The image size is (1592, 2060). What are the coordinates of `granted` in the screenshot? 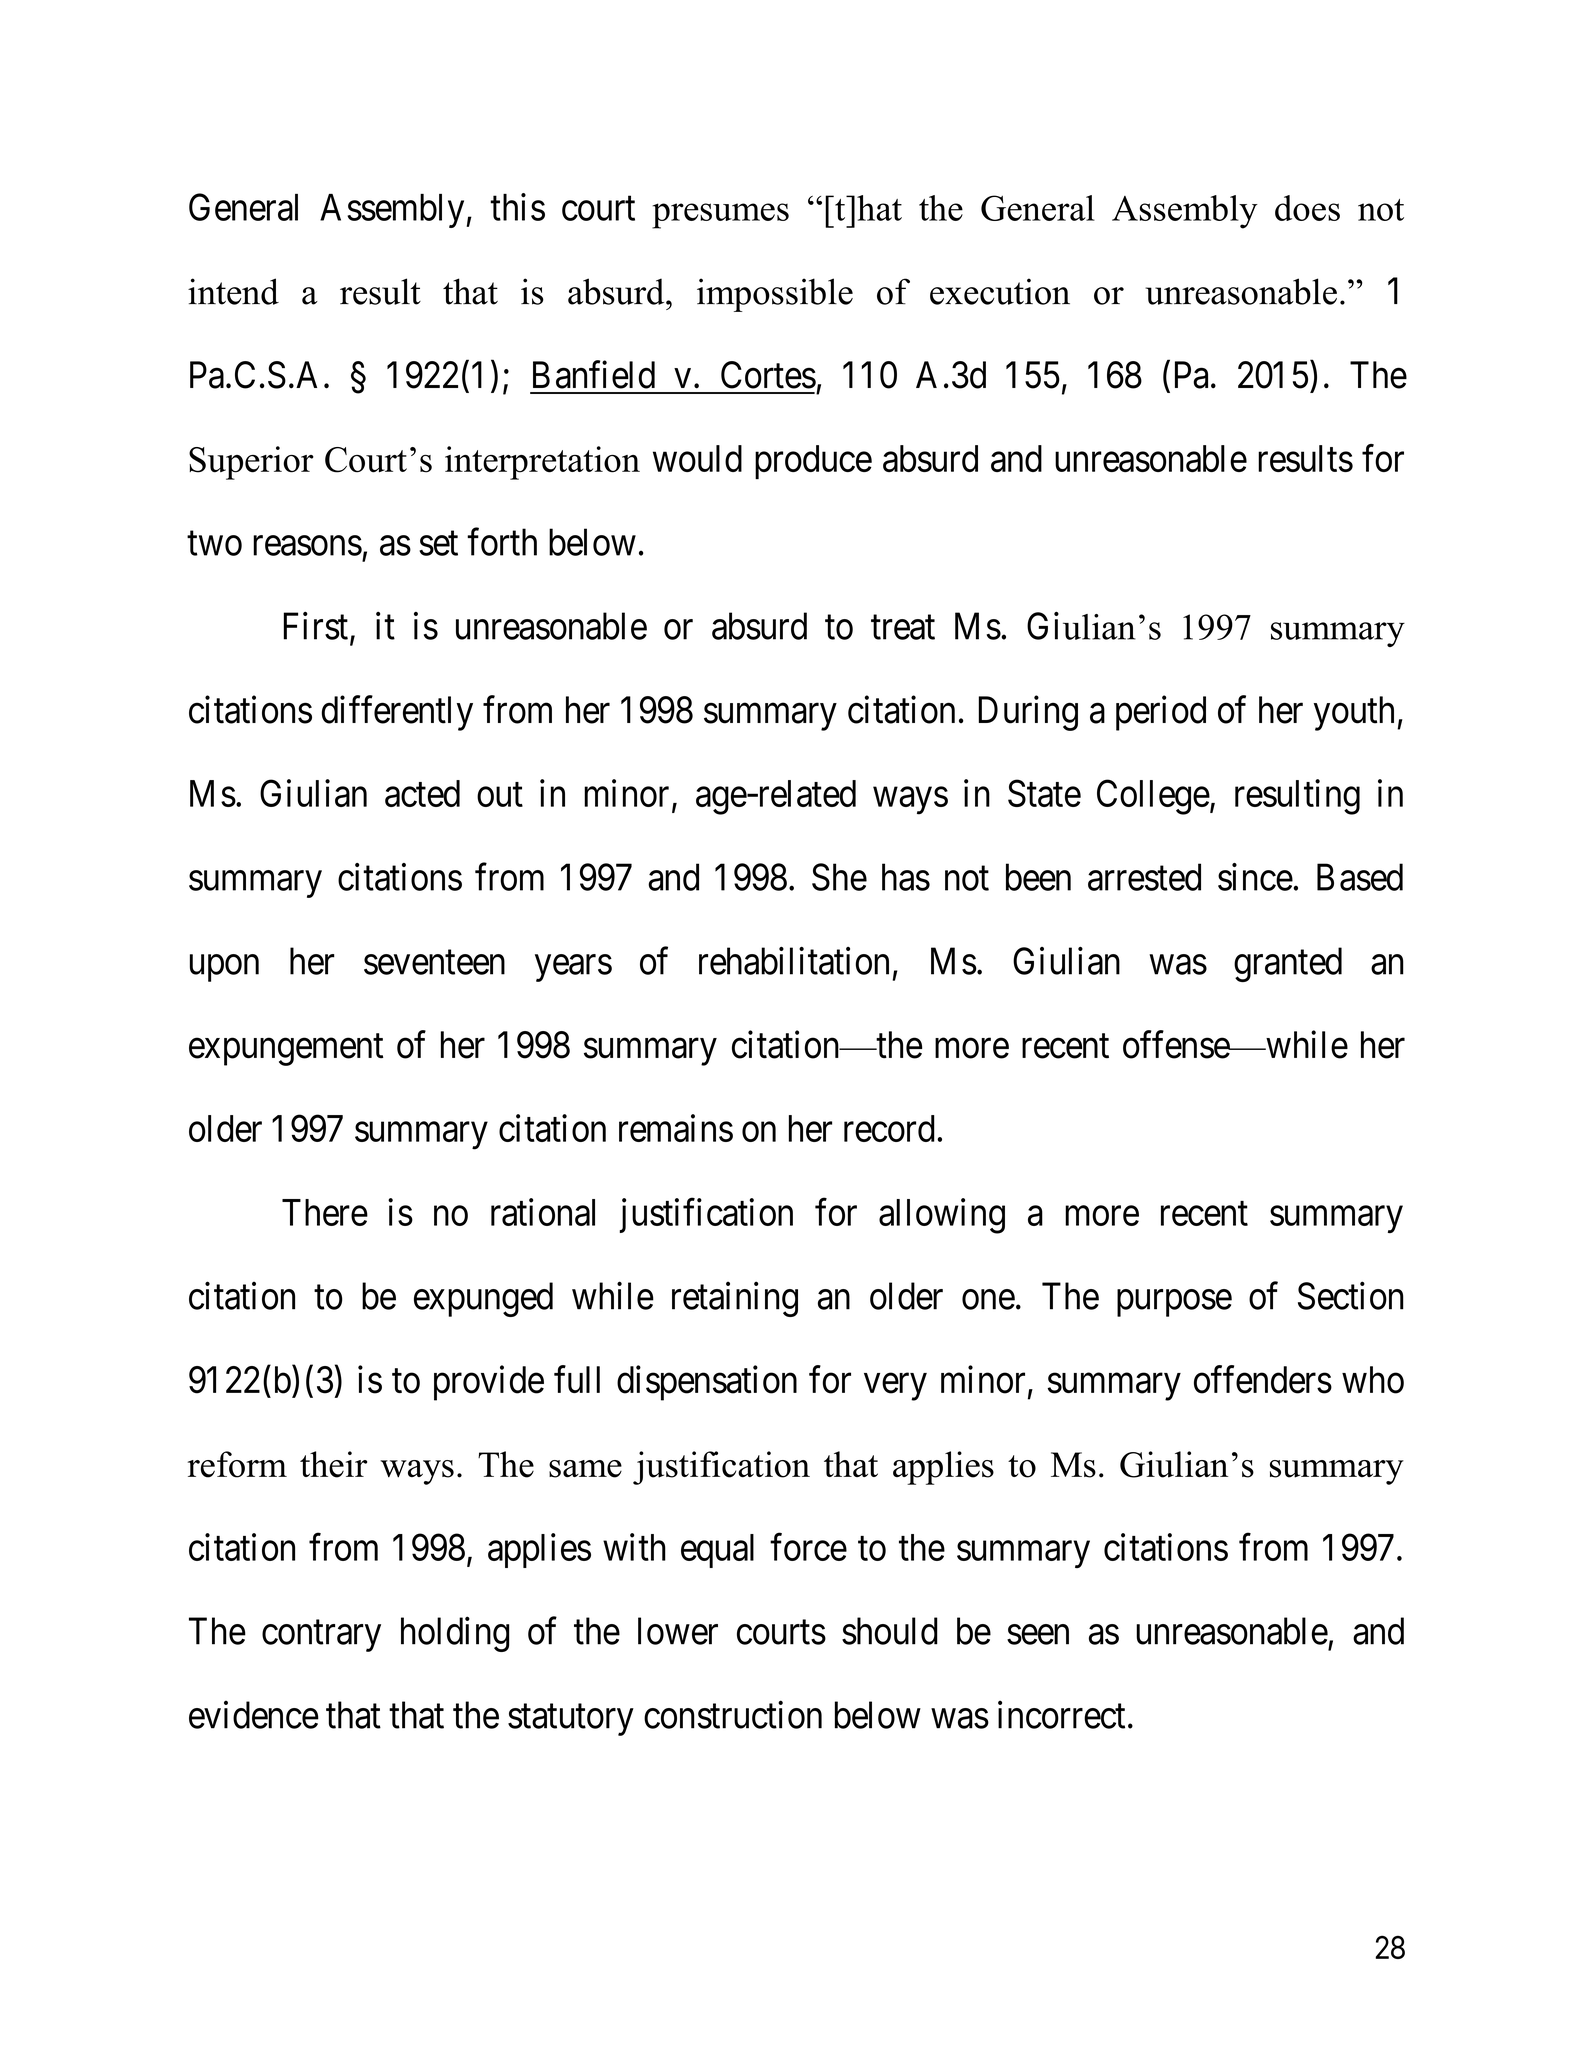 It's located at (1288, 964).
